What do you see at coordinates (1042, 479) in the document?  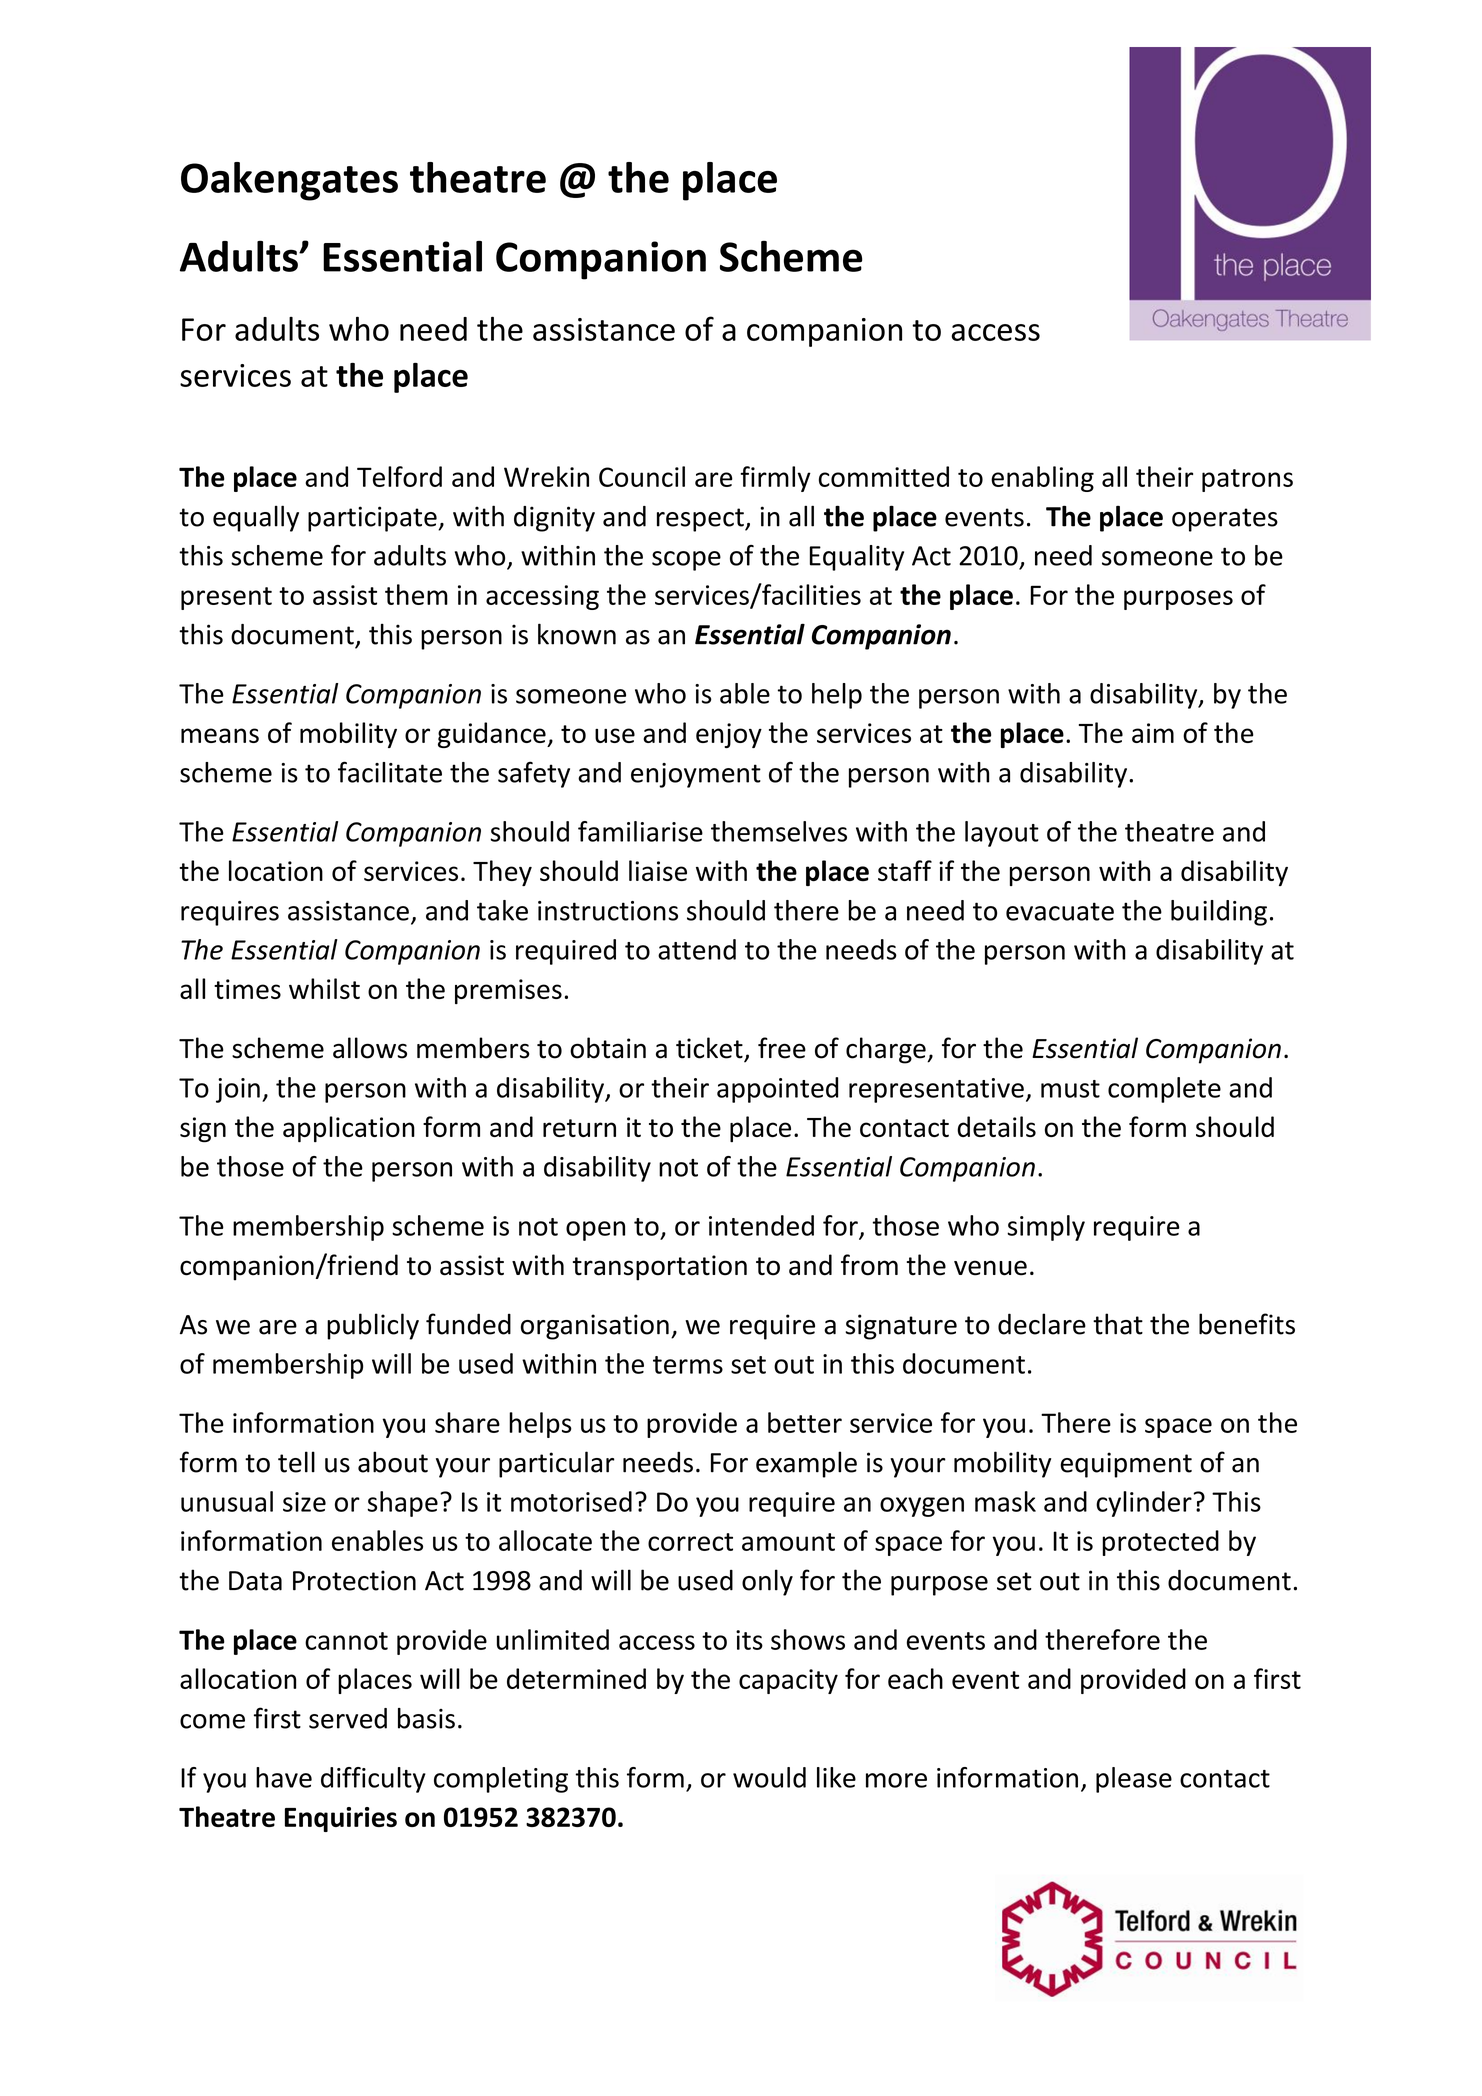 I see `enabling` at bounding box center [1042, 479].
